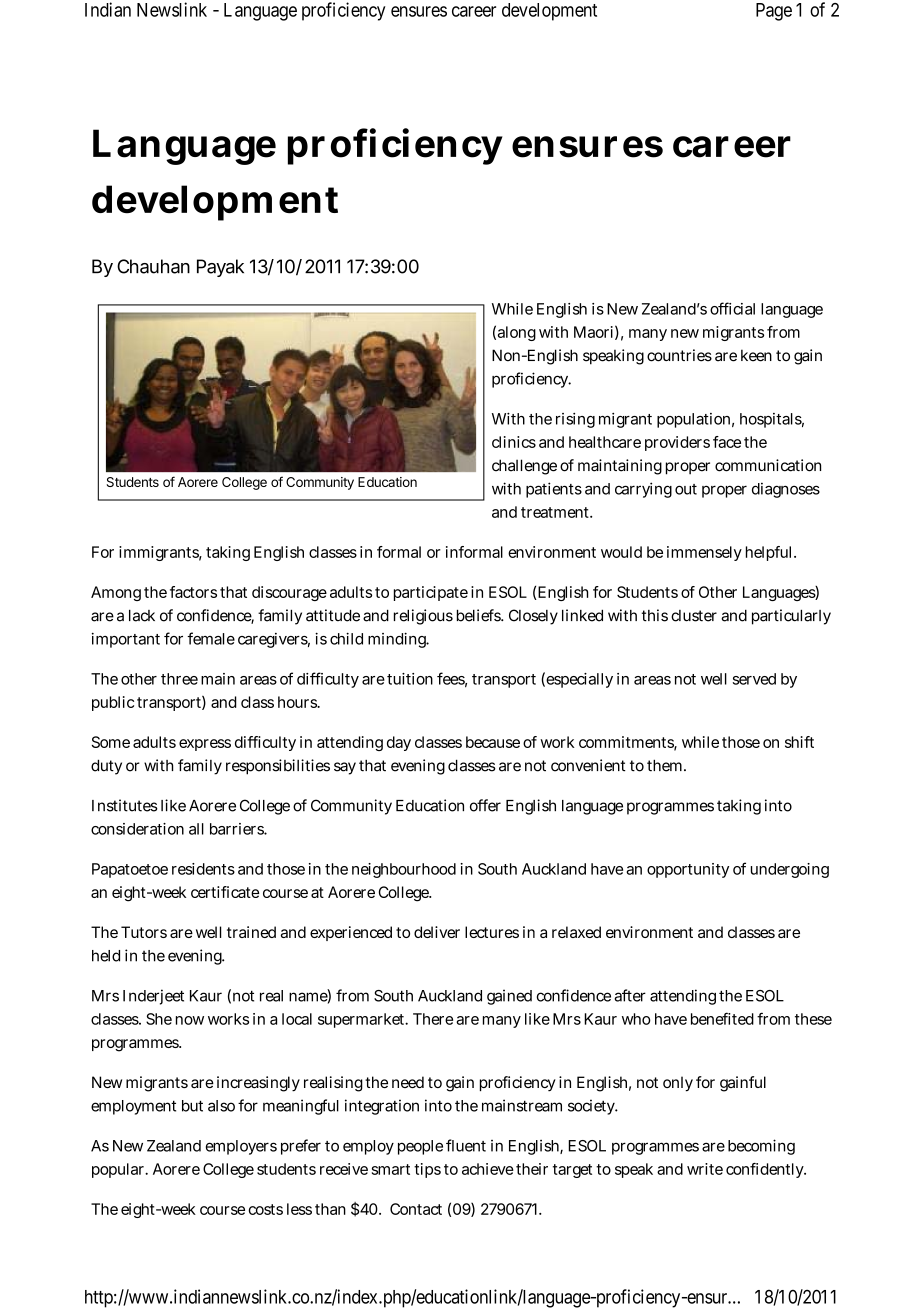 Image resolution: width=924 pixels, height=1308 pixels. Describe the element at coordinates (193, 592) in the screenshot. I see `factors` at that location.
